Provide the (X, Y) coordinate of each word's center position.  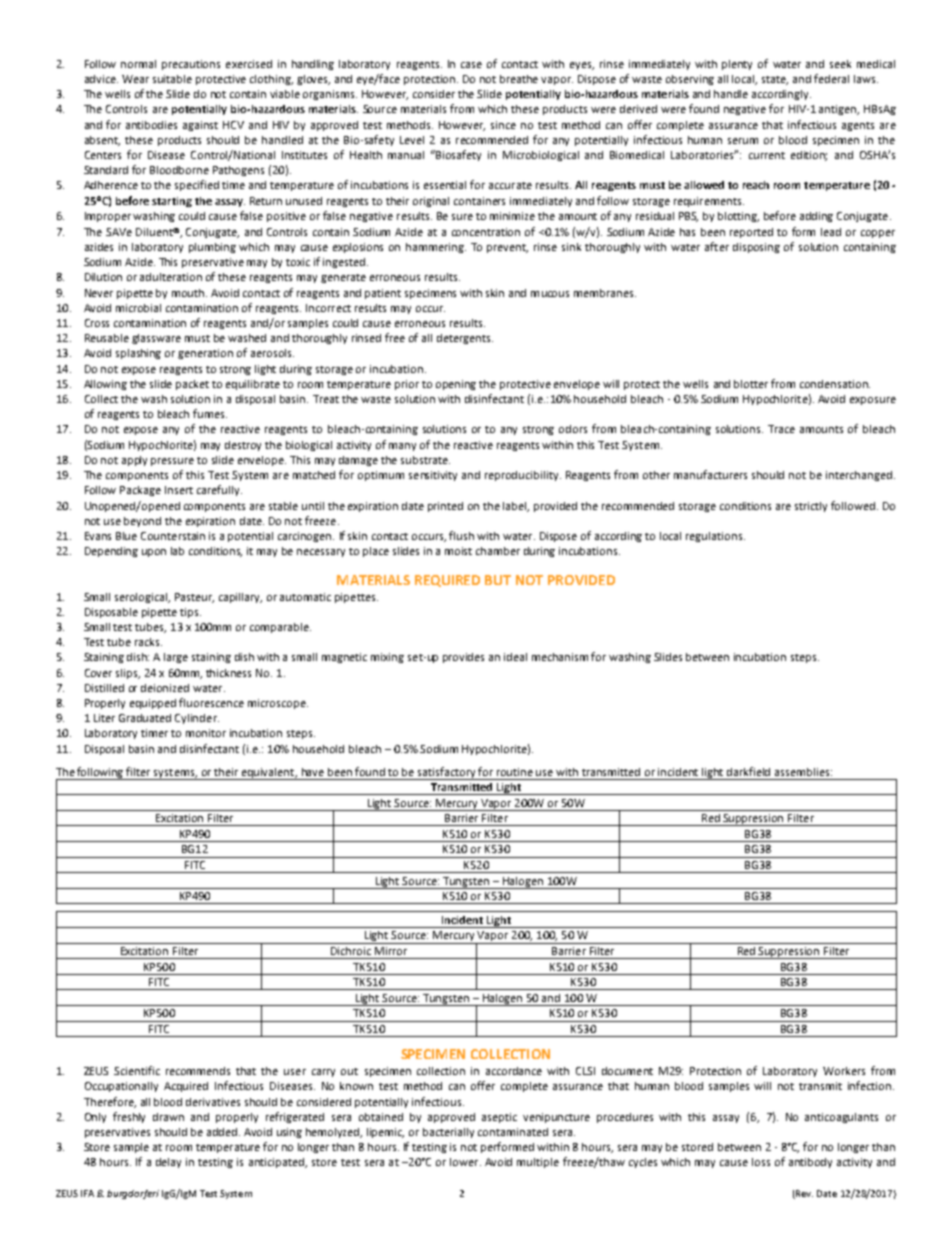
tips (190, 613)
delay (168, 1163)
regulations (715, 537)
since (503, 125)
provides (463, 658)
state (775, 80)
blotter (751, 384)
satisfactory (447, 773)
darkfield (748, 771)
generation (205, 354)
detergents (465, 339)
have (313, 772)
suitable (172, 79)
